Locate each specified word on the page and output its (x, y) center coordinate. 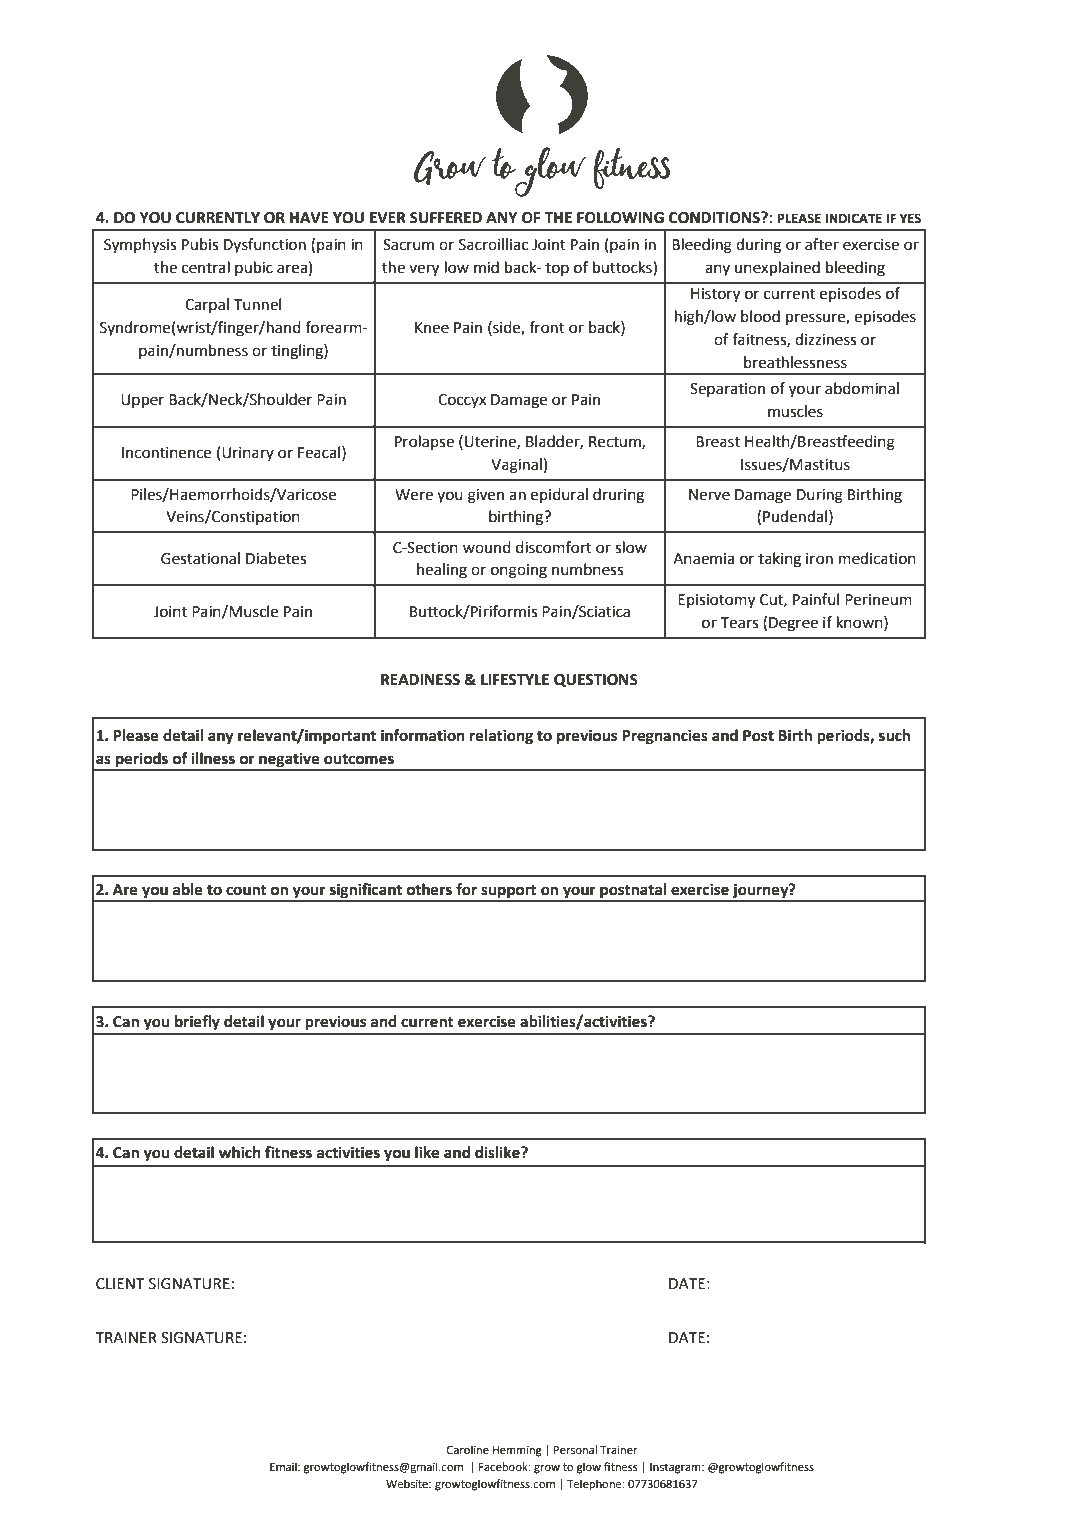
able (188, 889)
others (429, 889)
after (822, 244)
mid (486, 267)
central (206, 267)
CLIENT (120, 1284)
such (894, 735)
